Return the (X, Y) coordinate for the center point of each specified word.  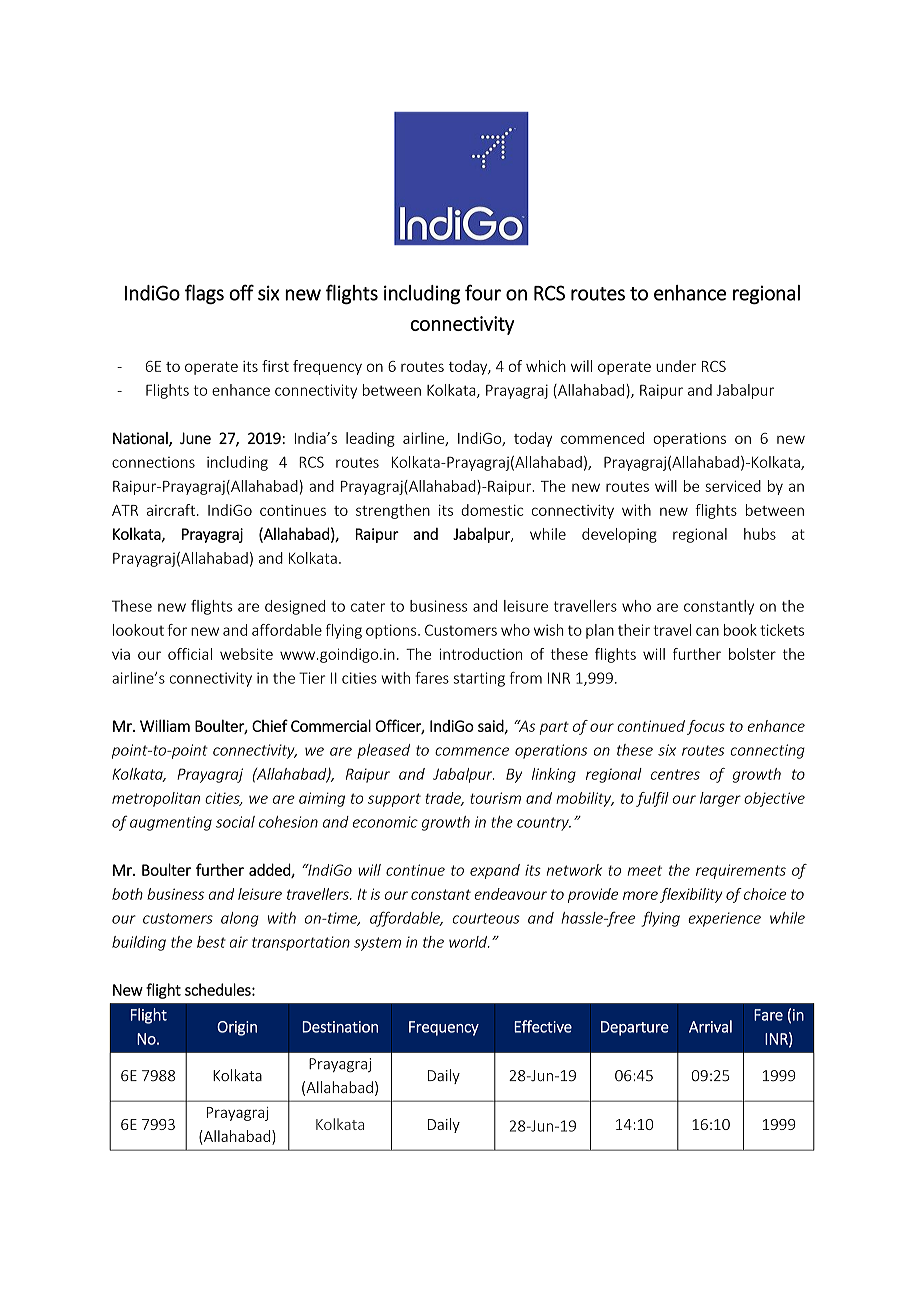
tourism (495, 798)
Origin (237, 1028)
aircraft (171, 510)
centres (675, 774)
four (483, 292)
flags (204, 294)
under (676, 366)
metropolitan (156, 799)
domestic (492, 510)
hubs (760, 534)
